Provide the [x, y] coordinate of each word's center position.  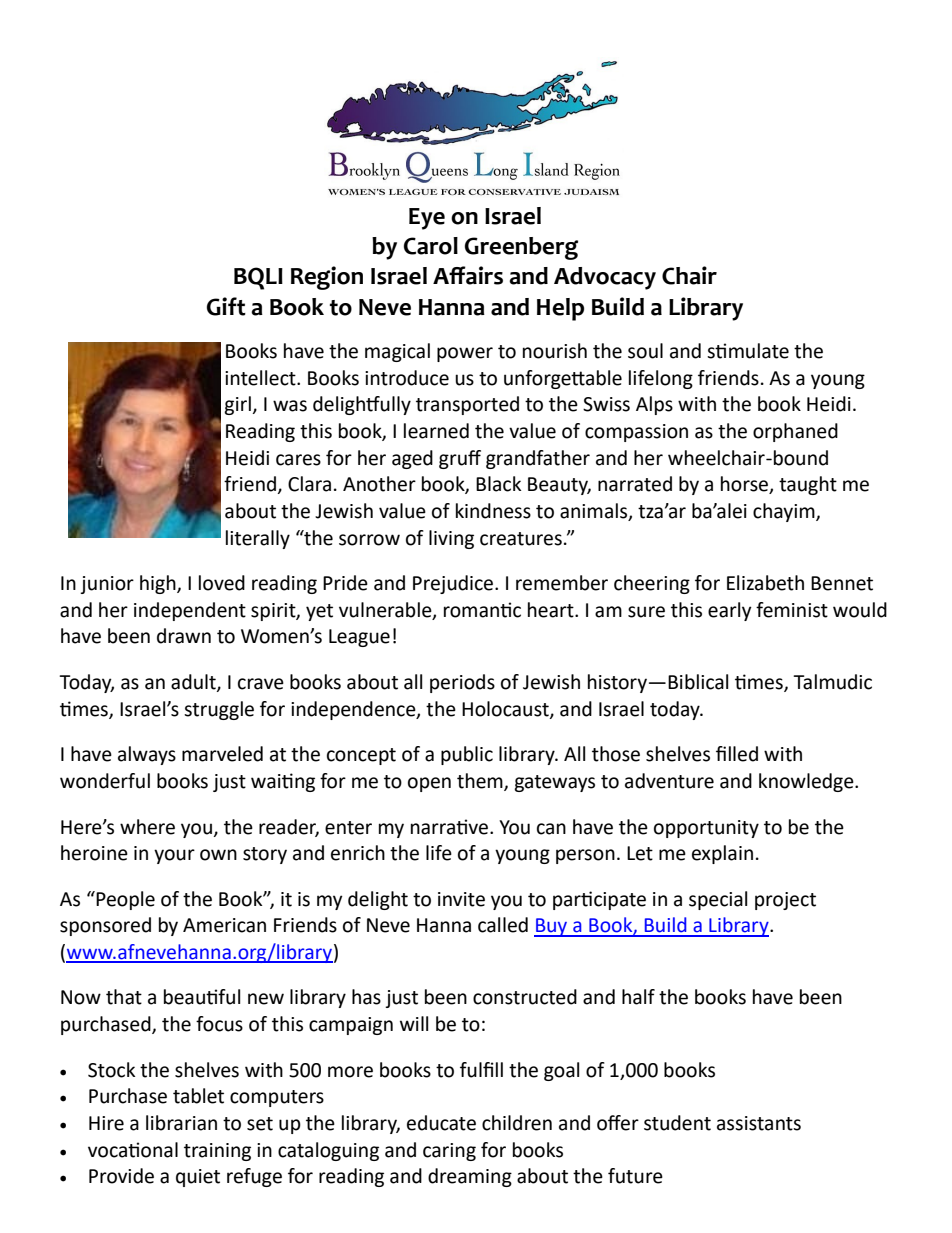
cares [298, 460]
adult [194, 683]
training [217, 1152]
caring [449, 1152]
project [785, 901]
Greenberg [521, 248]
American [224, 925]
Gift [226, 306]
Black [498, 484]
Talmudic [832, 682]
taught [808, 485]
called [503, 925]
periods [462, 683]
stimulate [748, 351]
